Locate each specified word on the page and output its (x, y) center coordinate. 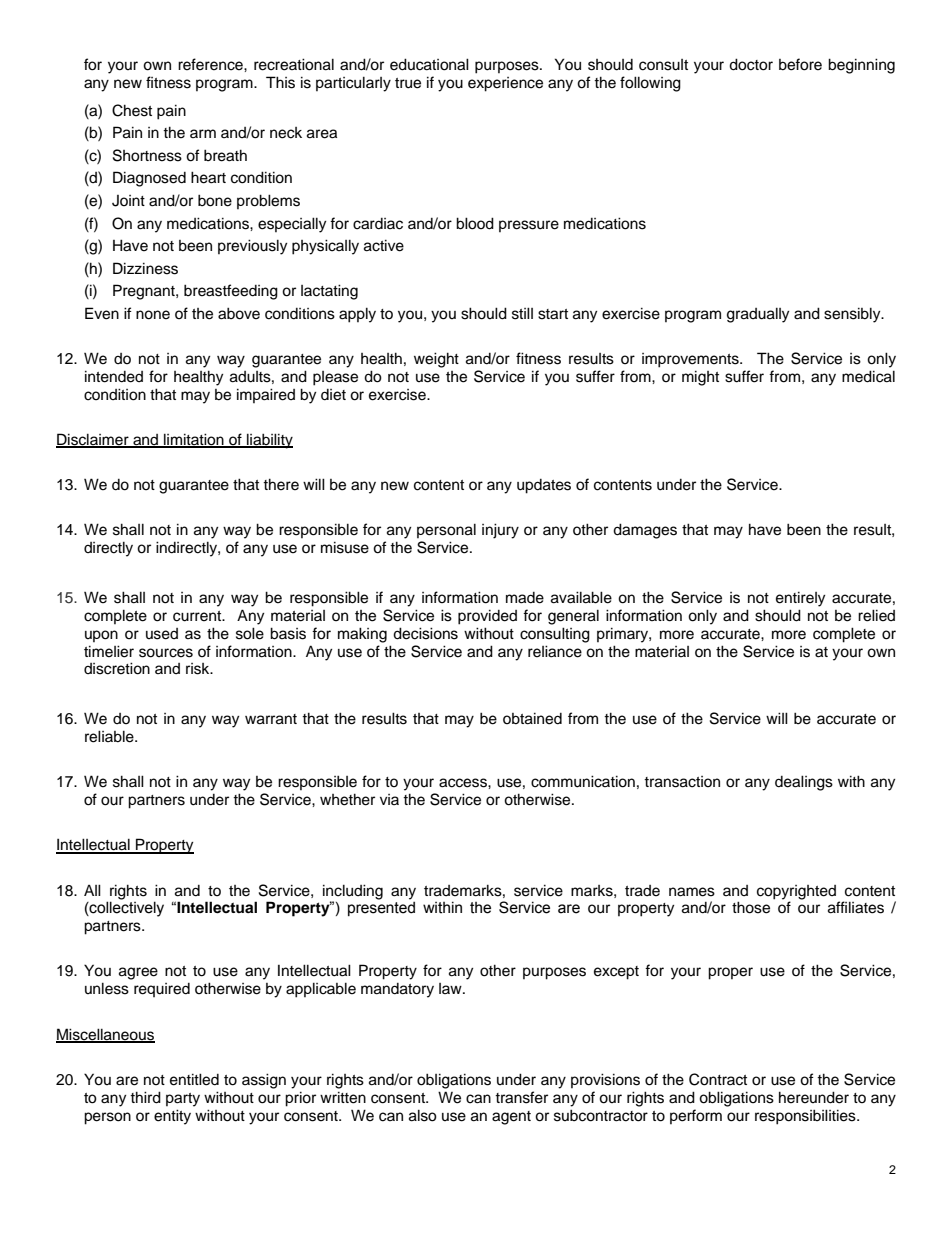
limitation (194, 440)
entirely (800, 599)
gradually (758, 315)
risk (199, 669)
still (522, 313)
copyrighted (796, 892)
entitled (194, 1079)
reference (211, 64)
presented (381, 908)
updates (544, 486)
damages (645, 531)
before (800, 64)
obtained (532, 718)
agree (138, 973)
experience (505, 84)
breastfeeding (231, 292)
